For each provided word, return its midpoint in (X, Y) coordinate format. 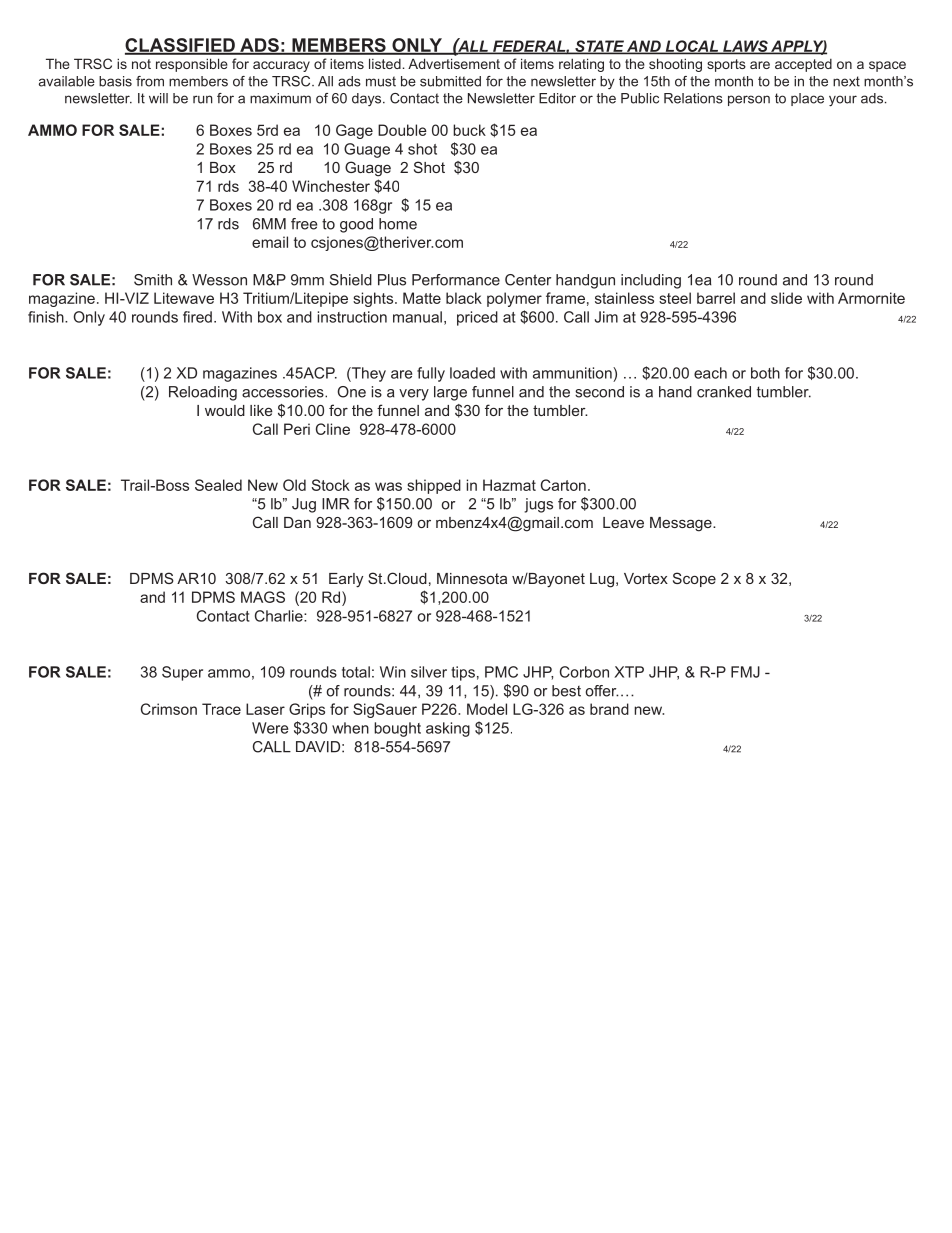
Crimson (169, 709)
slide (786, 298)
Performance (456, 280)
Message (682, 524)
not (141, 64)
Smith (153, 280)
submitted (450, 81)
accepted (803, 65)
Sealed (218, 485)
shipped (434, 486)
